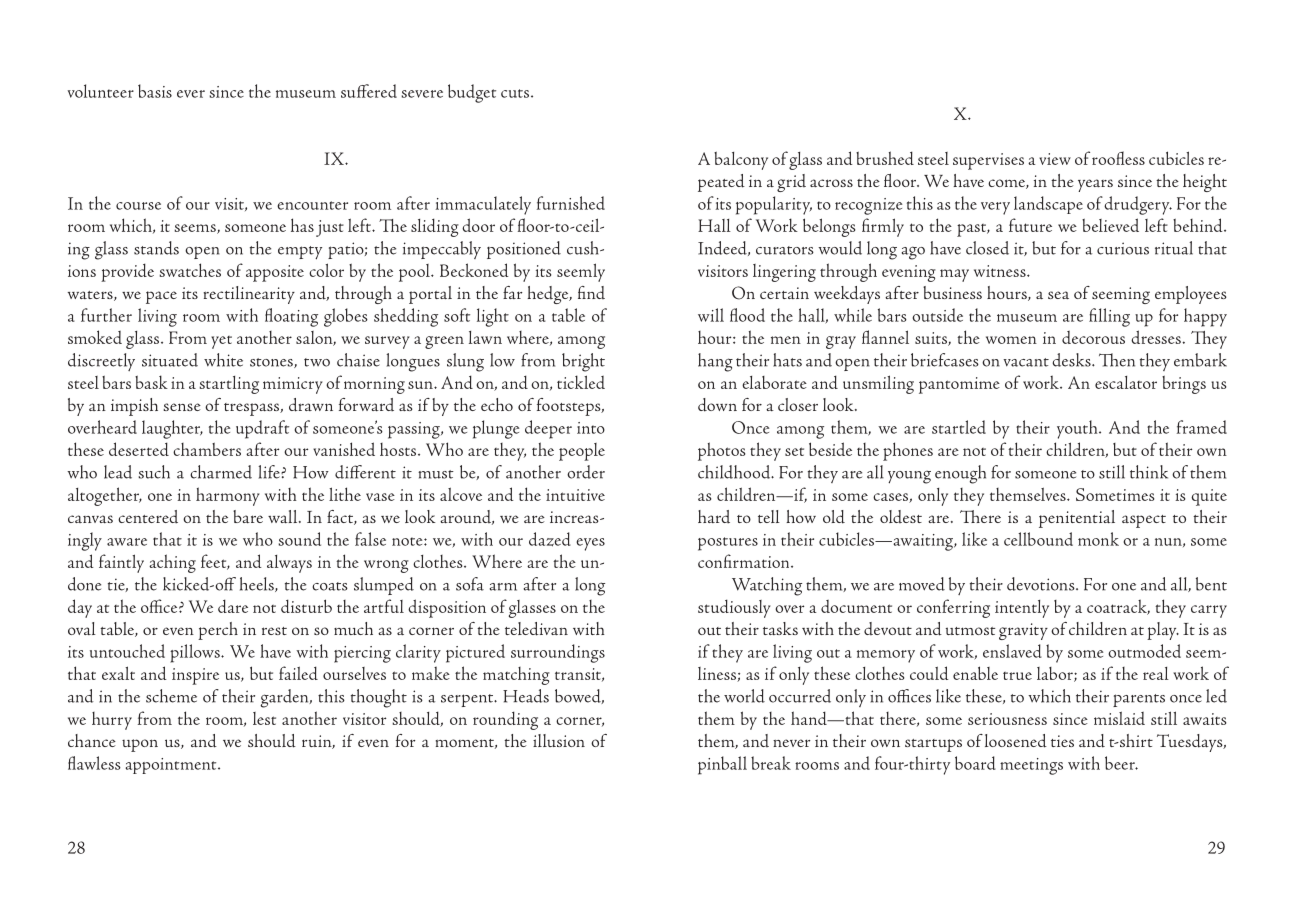  What do you see at coordinates (1078, 429) in the document?
I see `youth` at bounding box center [1078, 429].
